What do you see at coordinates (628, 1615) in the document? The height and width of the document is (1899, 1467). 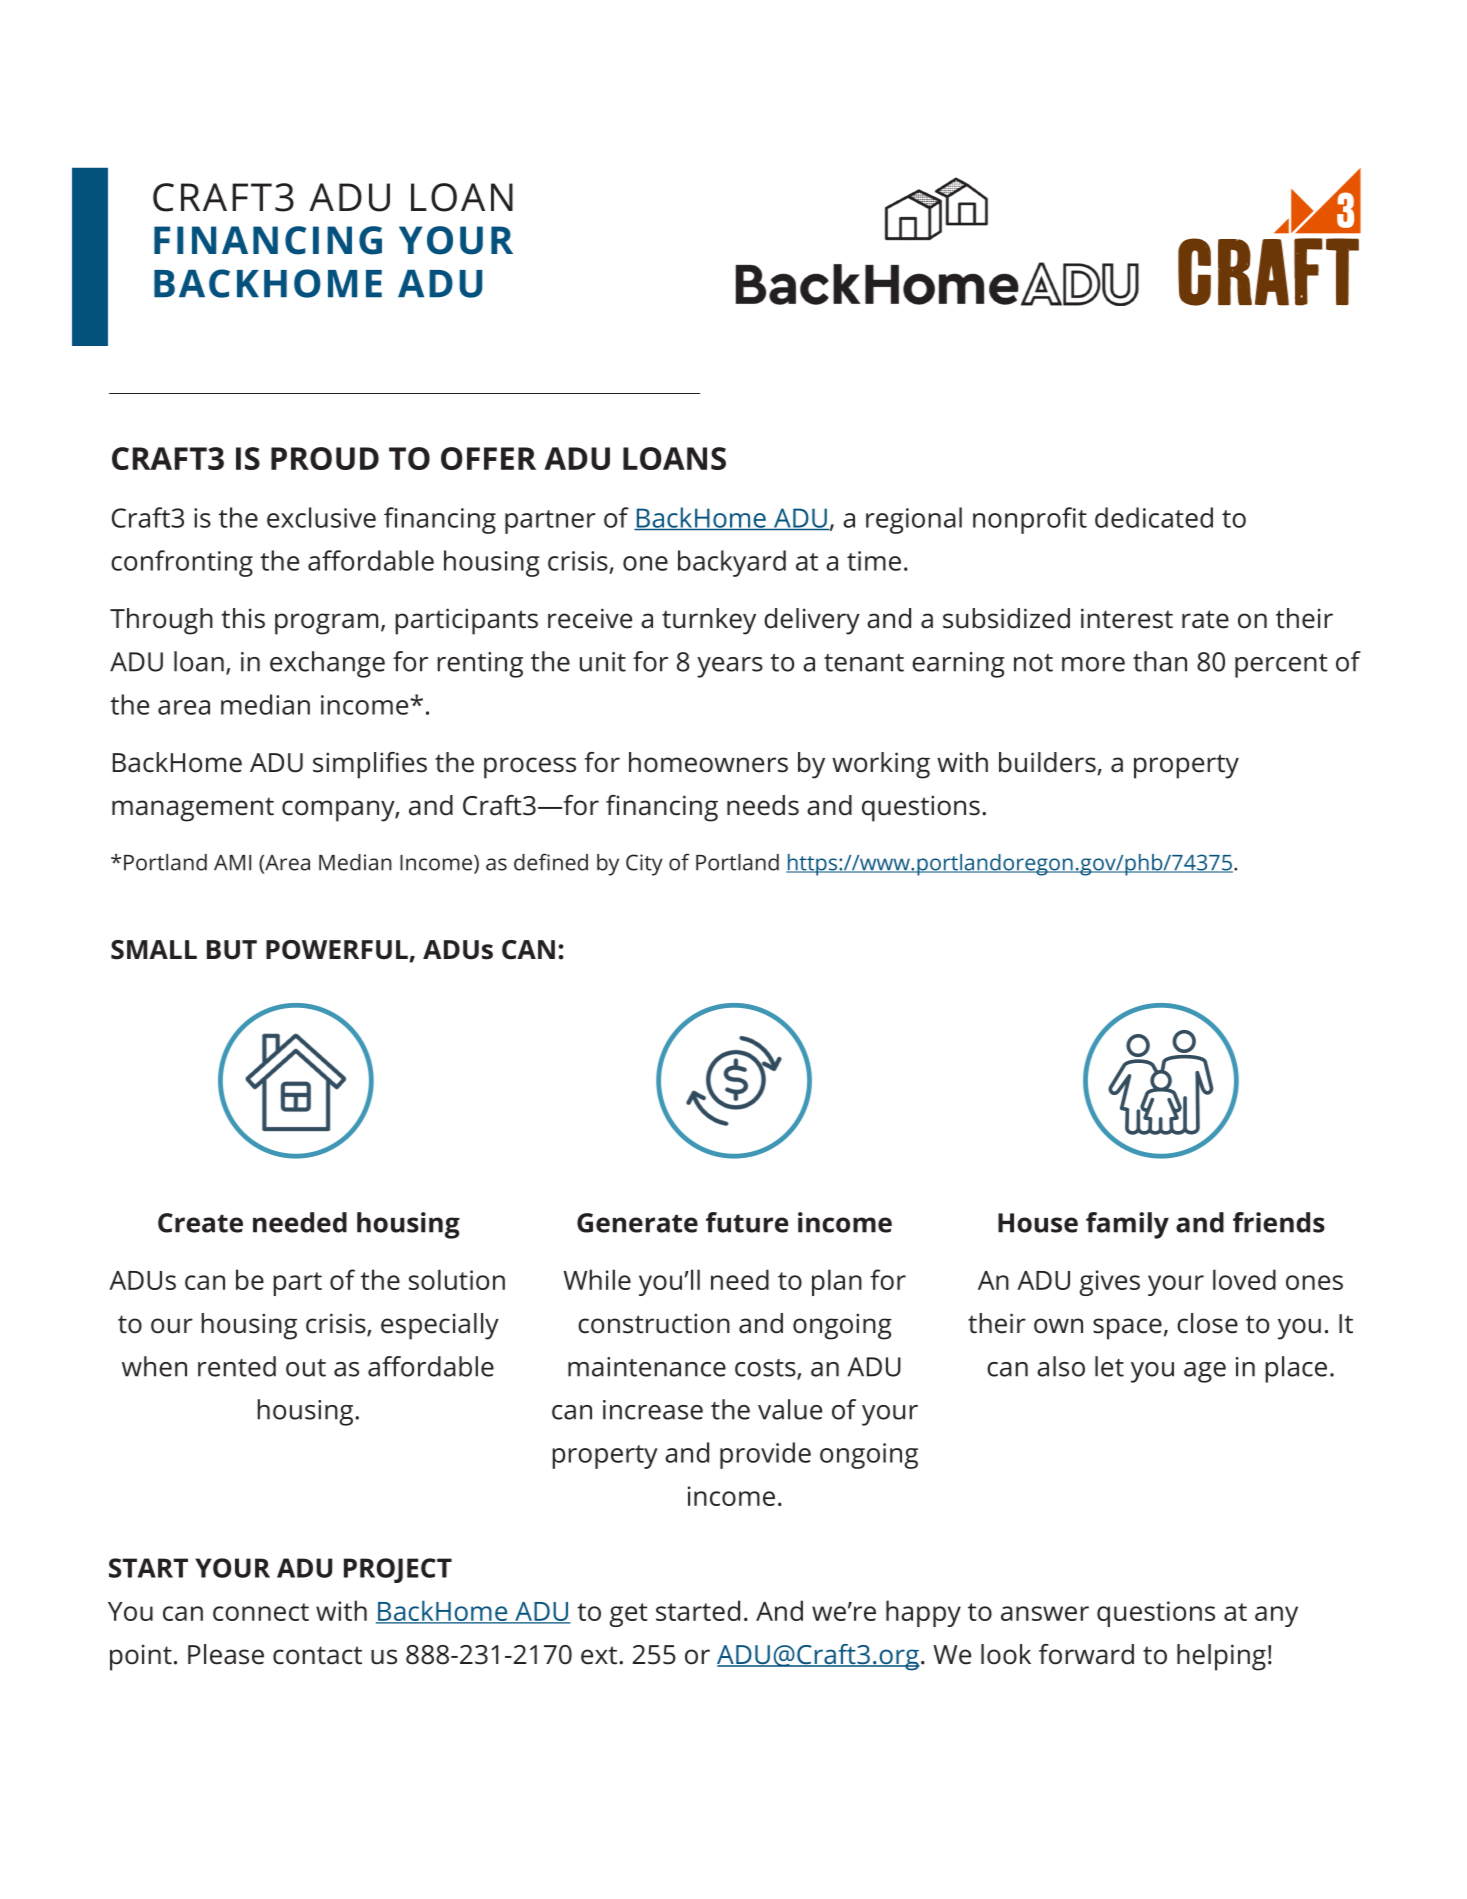 I see `get` at bounding box center [628, 1615].
